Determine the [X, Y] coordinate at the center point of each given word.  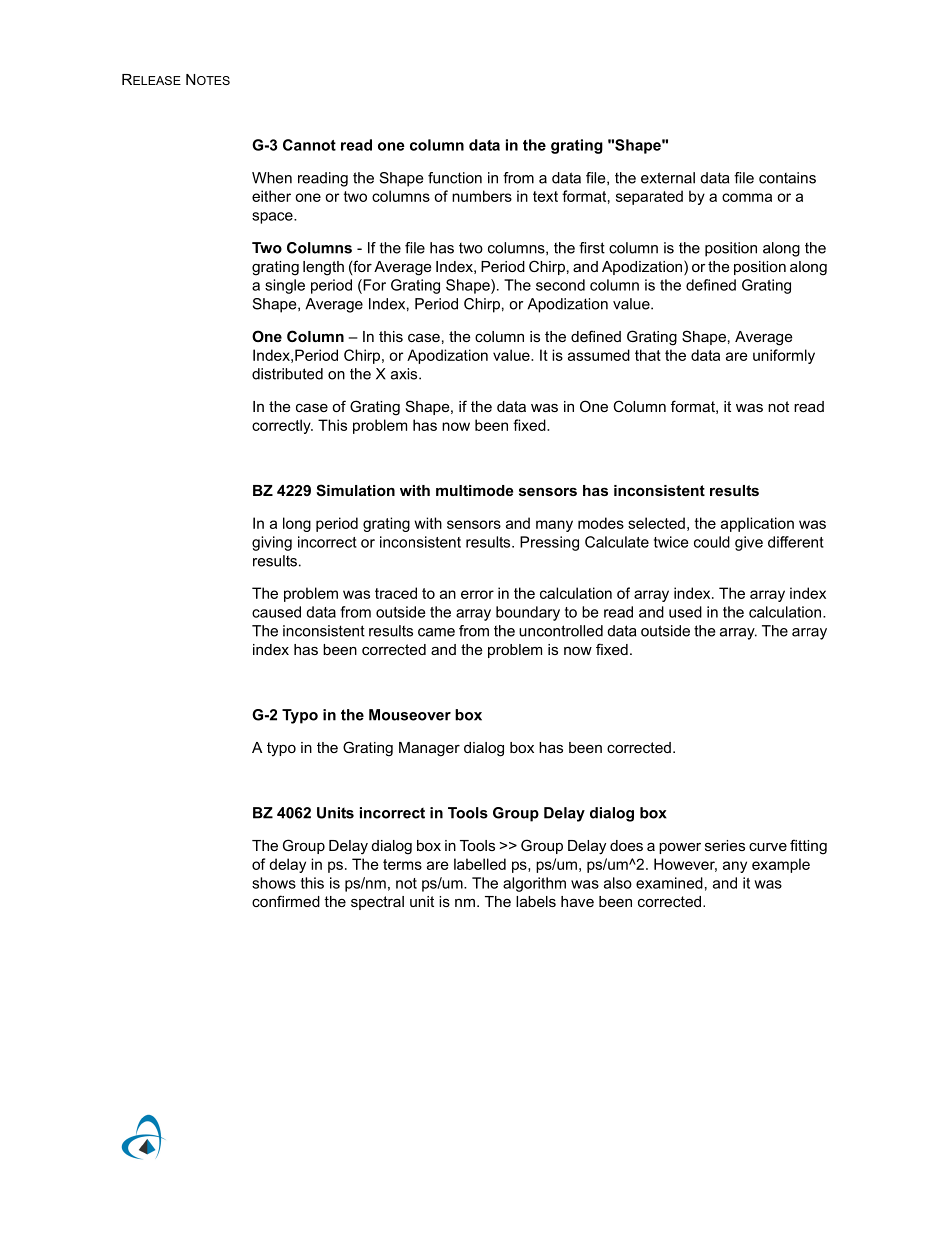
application [757, 524]
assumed [599, 355]
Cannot [309, 145]
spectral [377, 903]
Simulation [355, 490]
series [725, 845]
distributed [287, 374]
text [545, 196]
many [554, 526]
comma [747, 197]
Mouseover [410, 715]
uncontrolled [561, 631]
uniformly [784, 356]
